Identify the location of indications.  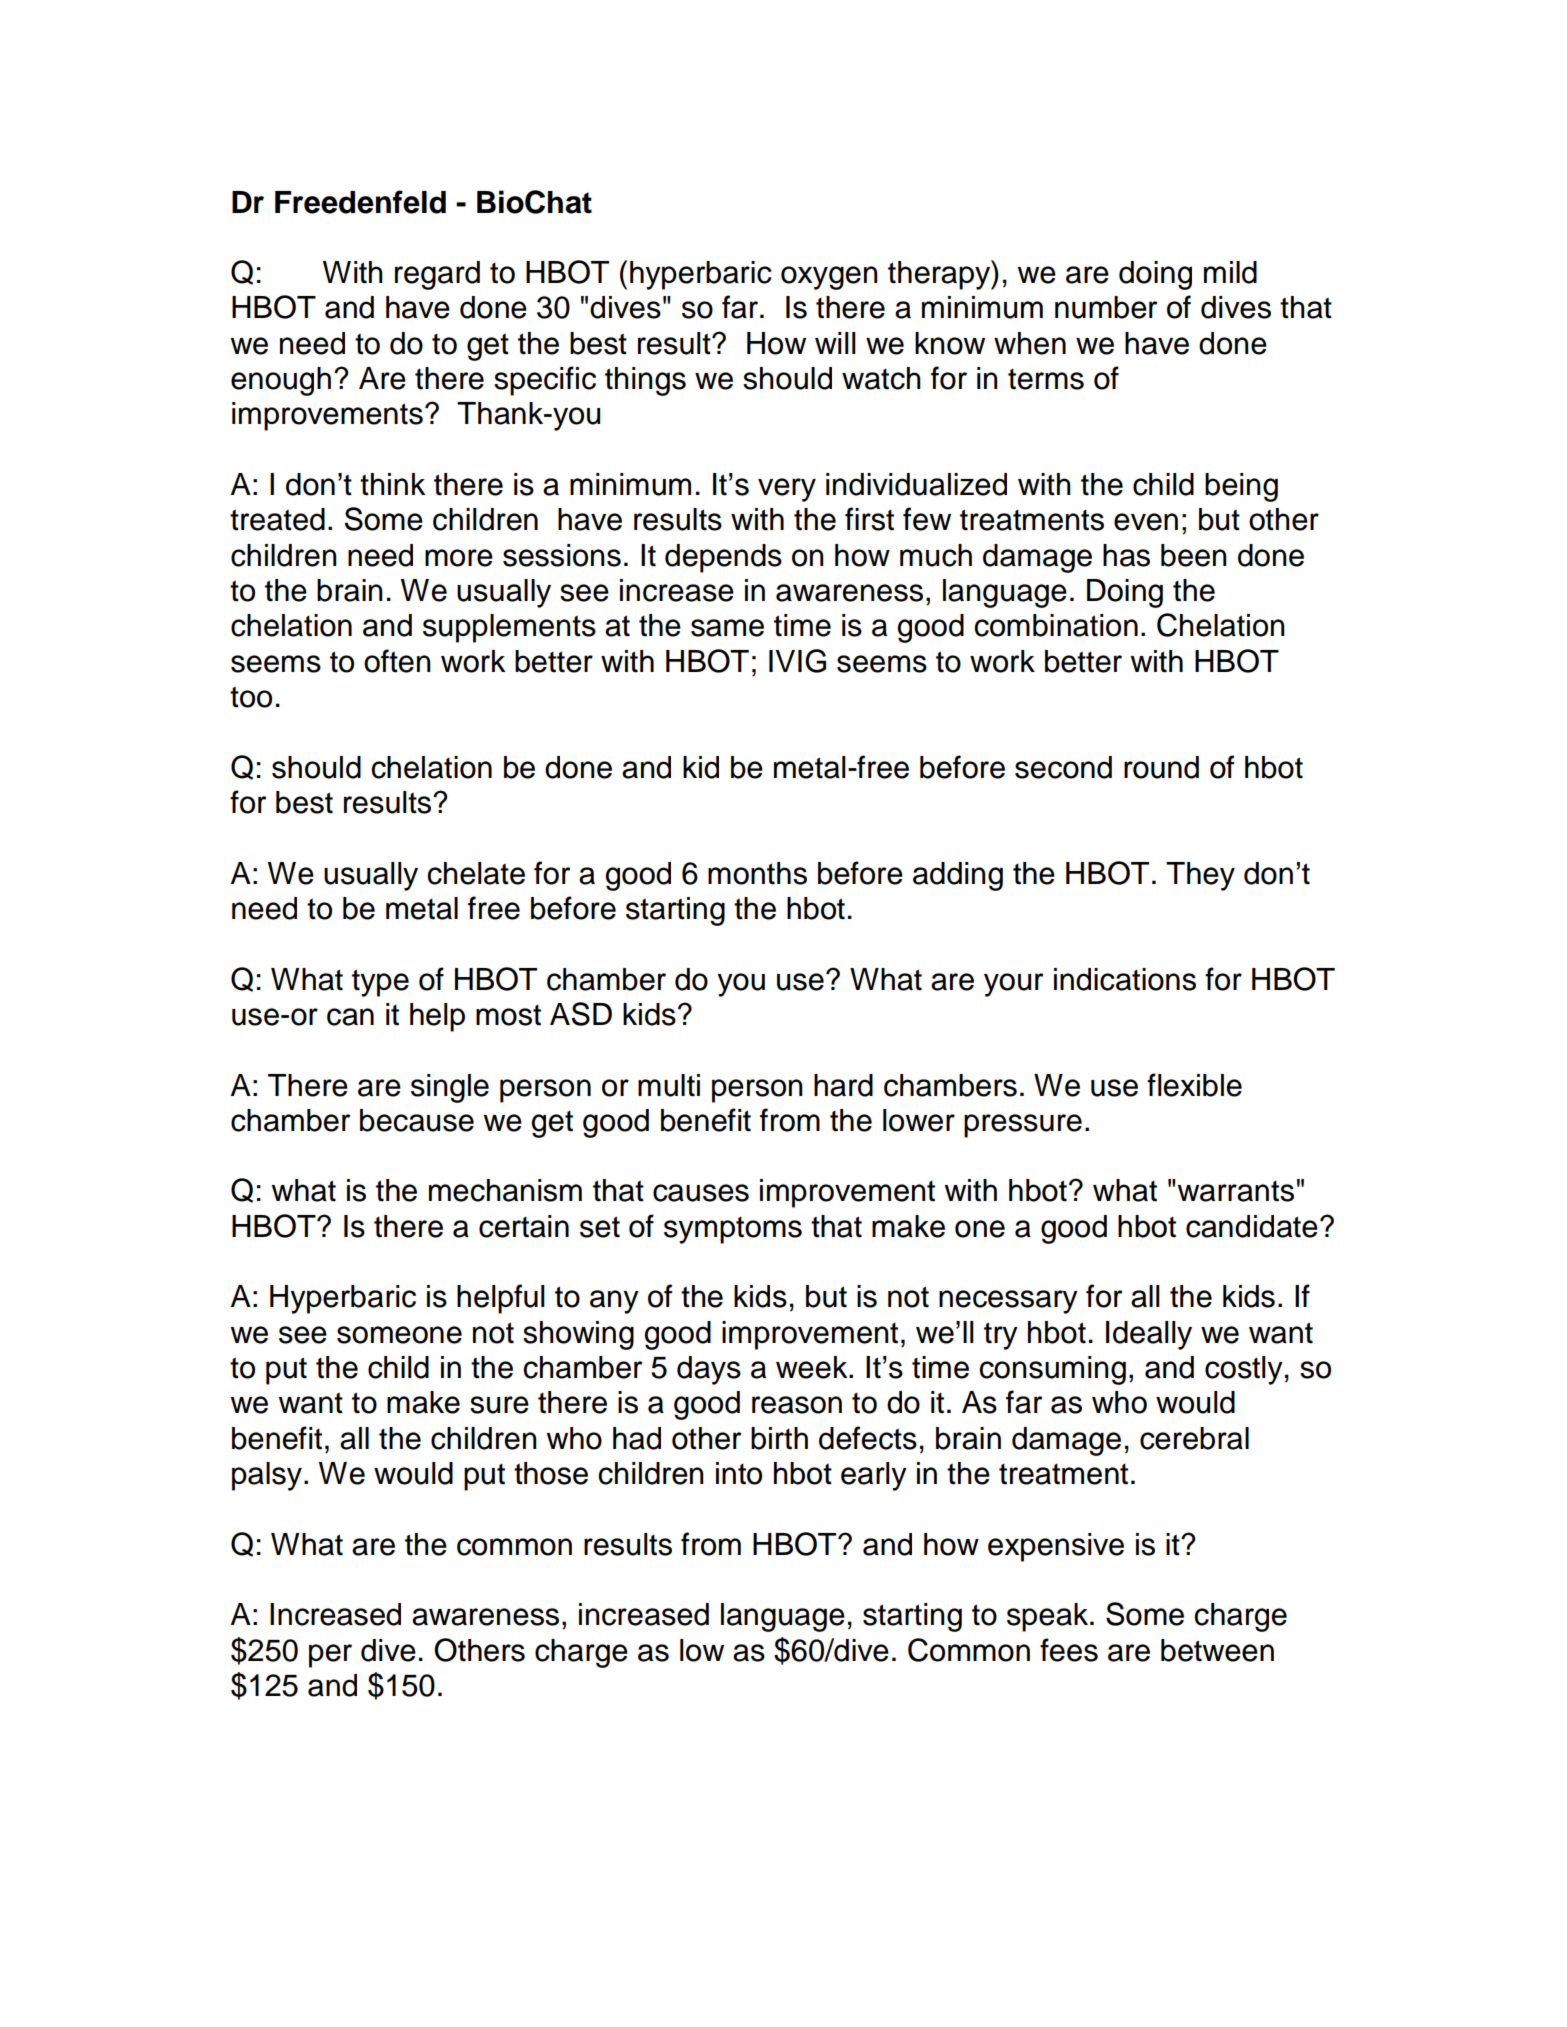
(1125, 979).
